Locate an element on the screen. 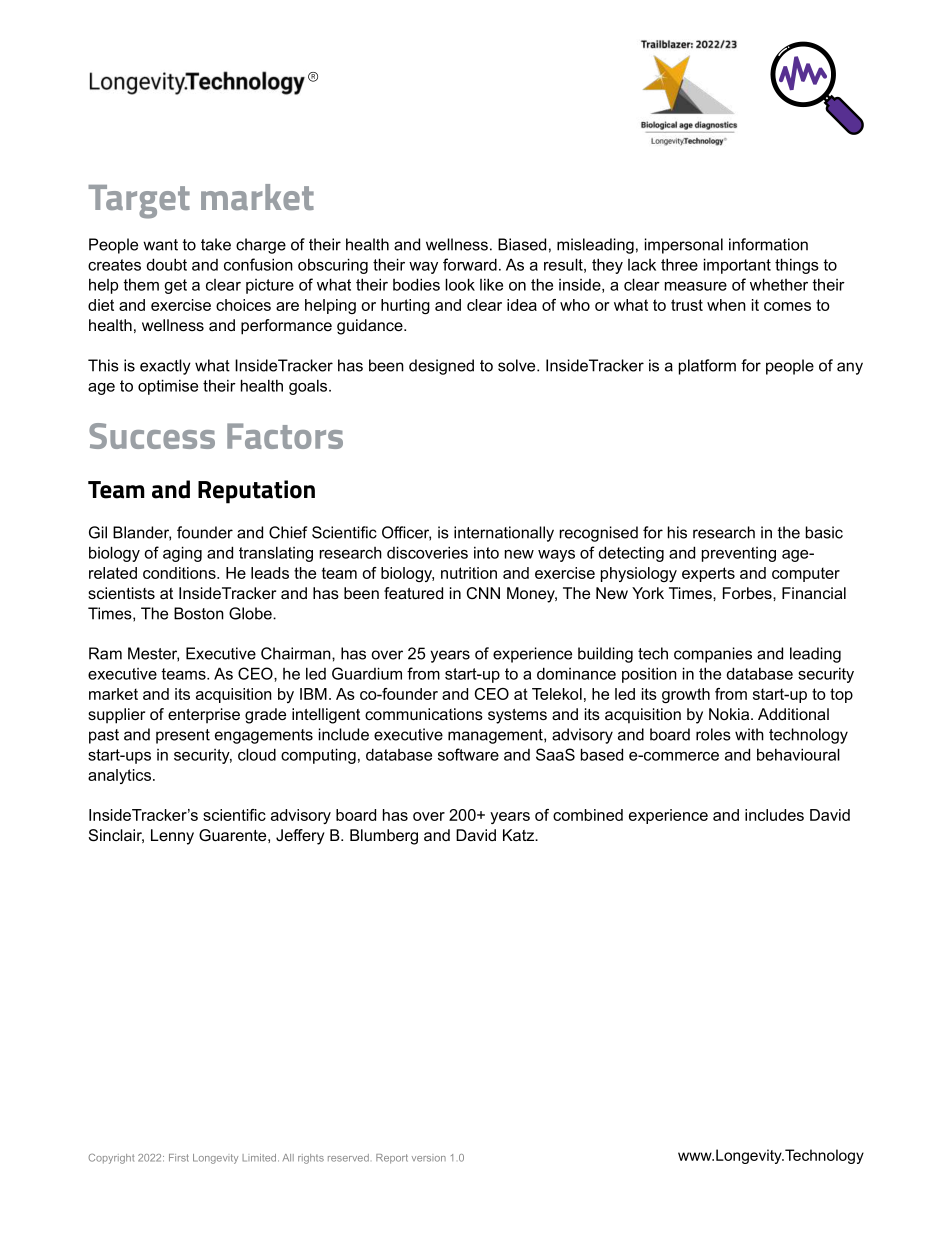  systems is located at coordinates (517, 716).
